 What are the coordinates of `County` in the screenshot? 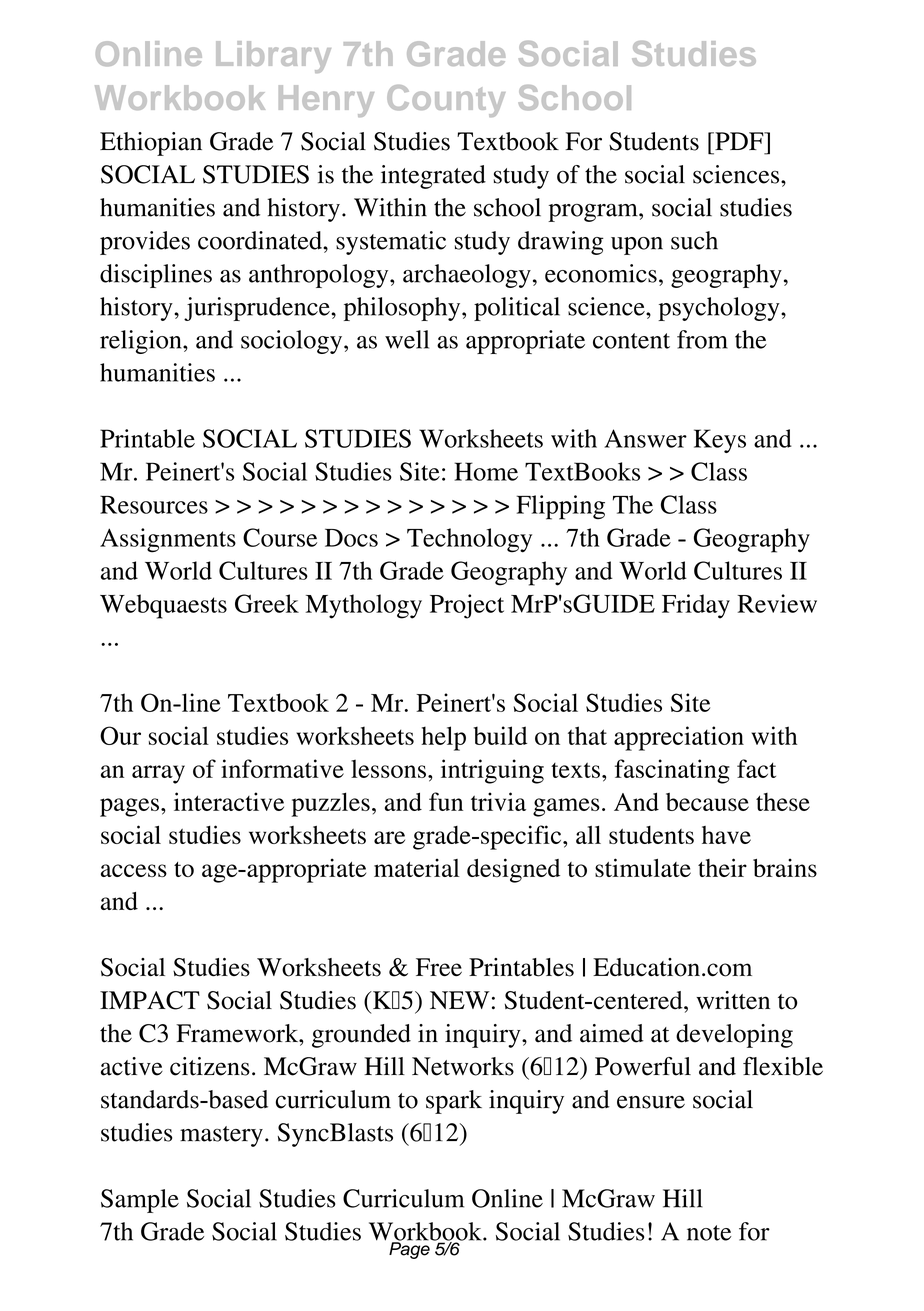 It's located at (446, 101).
